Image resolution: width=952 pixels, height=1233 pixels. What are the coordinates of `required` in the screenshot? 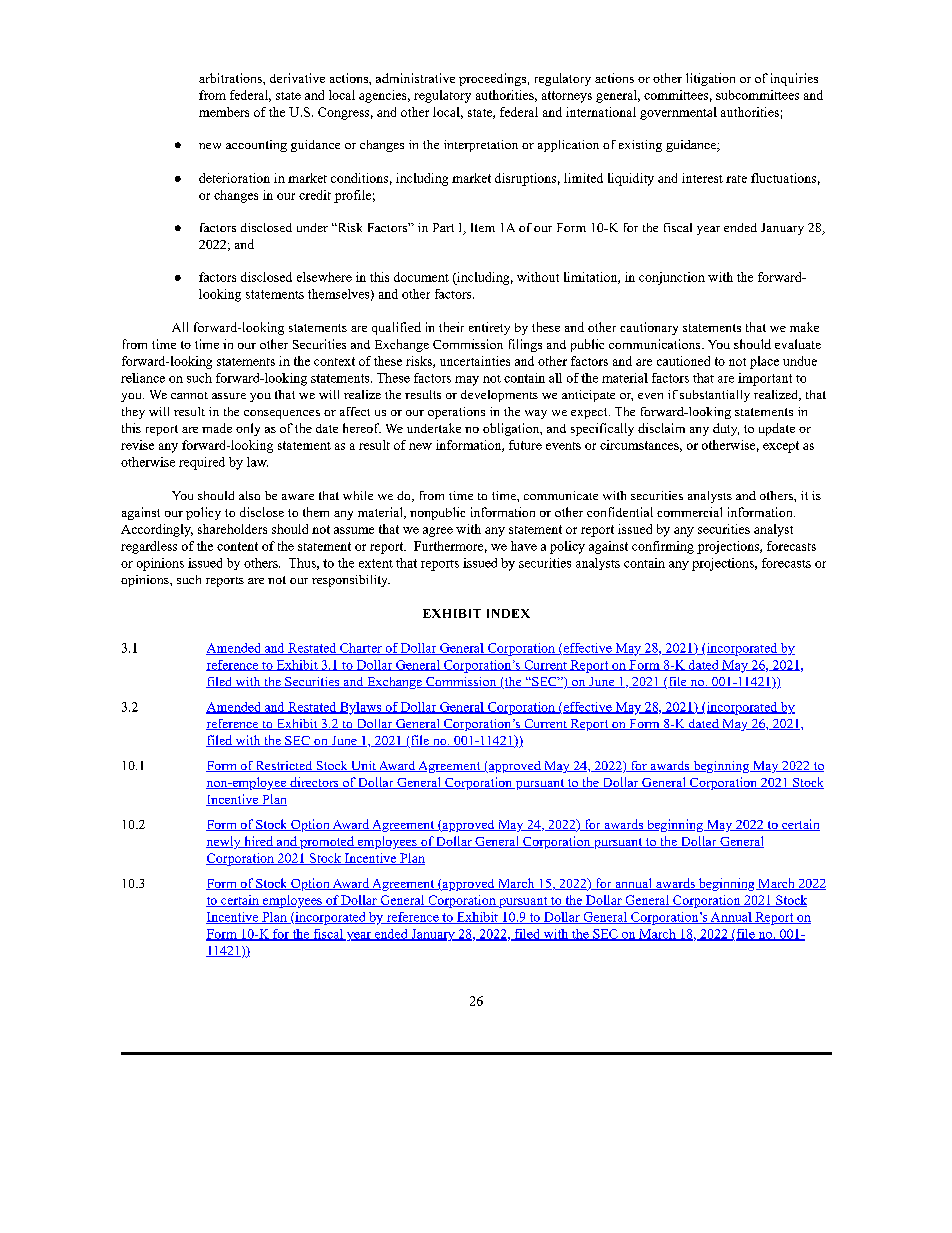 It's located at (202, 463).
